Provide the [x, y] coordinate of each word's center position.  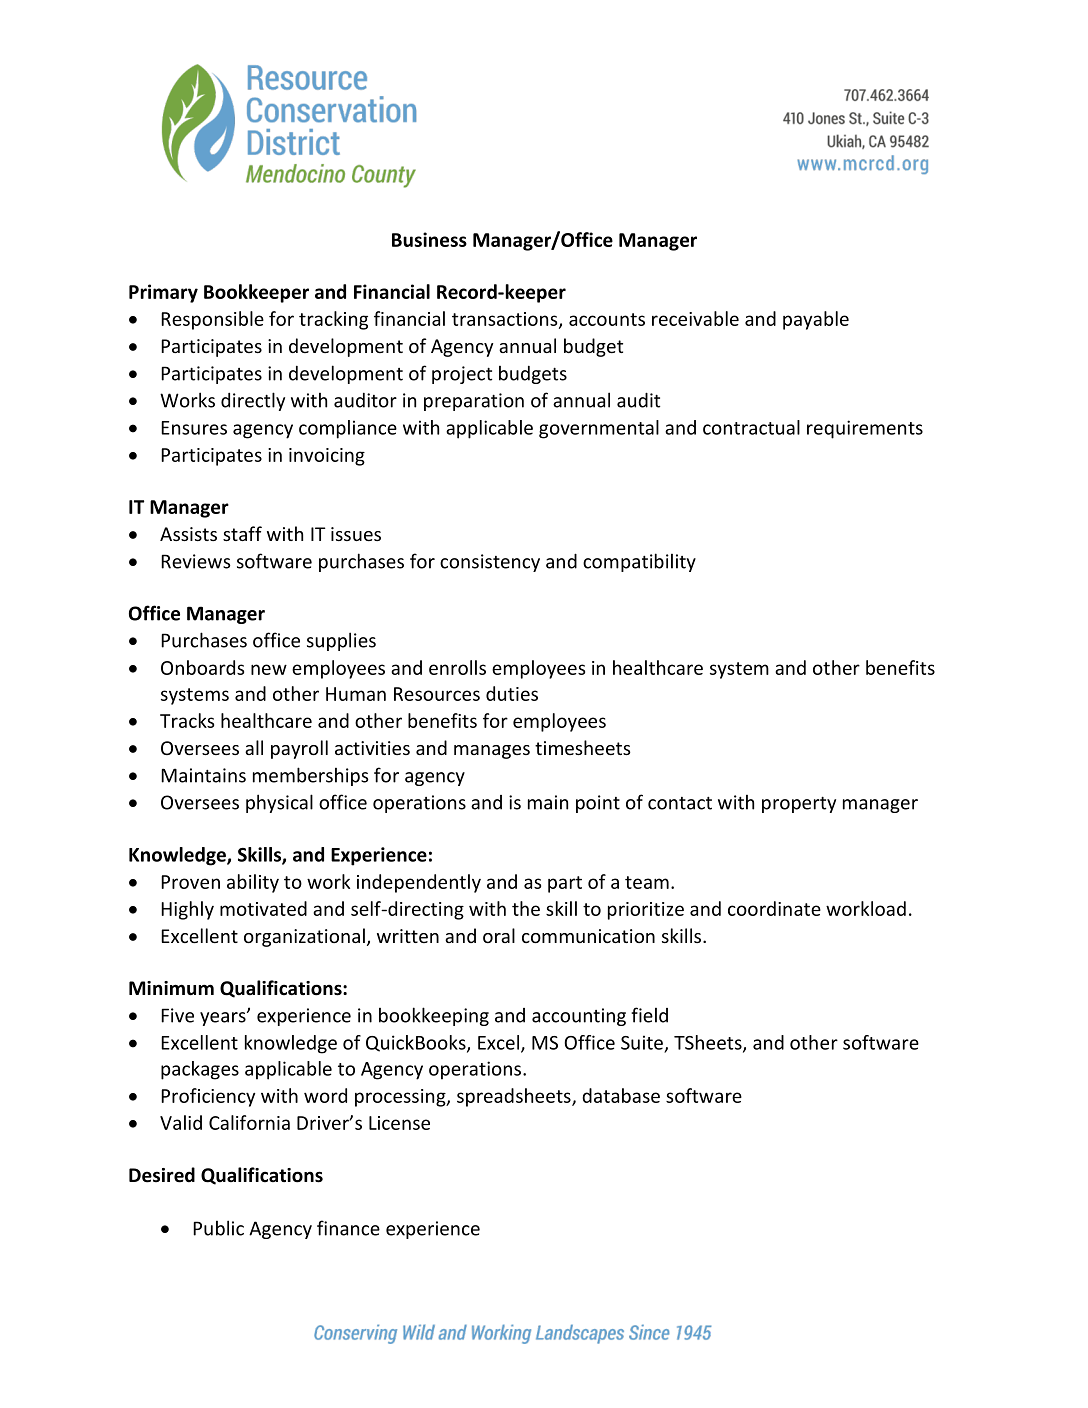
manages [492, 752]
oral [499, 935]
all [254, 747]
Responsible [212, 320]
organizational [304, 937]
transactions [506, 320]
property [799, 804]
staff [242, 533]
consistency [490, 563]
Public [218, 1228]
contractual [751, 427]
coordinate [774, 908]
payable [816, 320]
